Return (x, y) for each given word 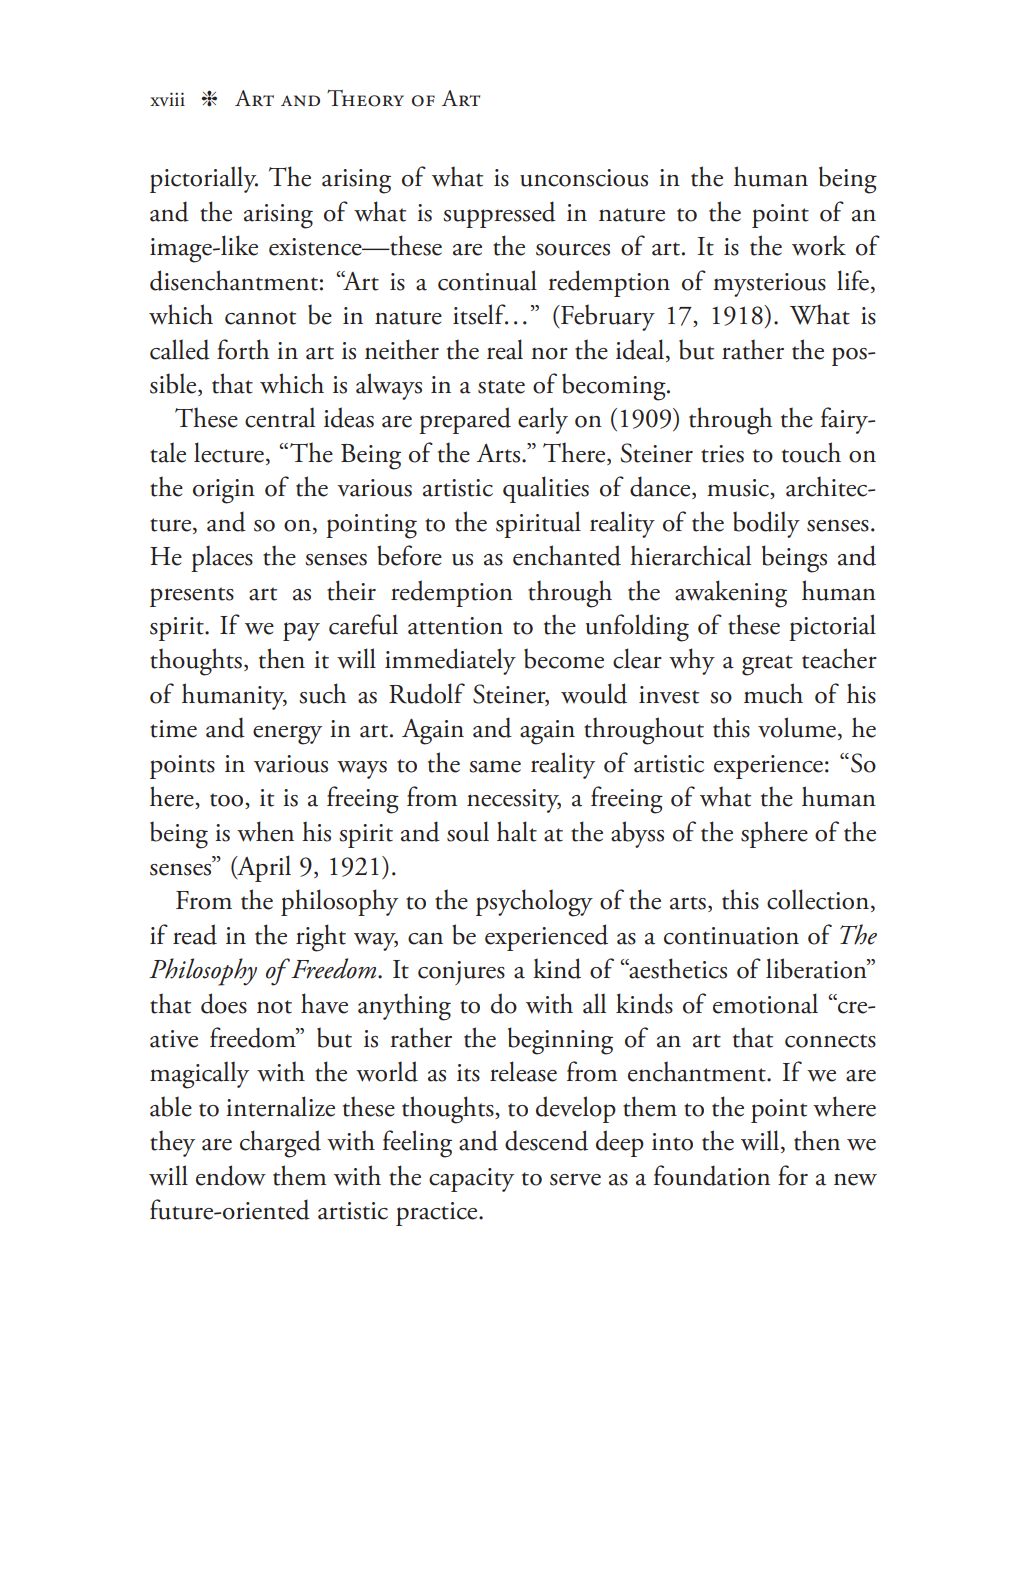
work (819, 245)
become (564, 658)
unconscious (584, 178)
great (767, 665)
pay (301, 631)
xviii (167, 99)
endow (231, 1175)
